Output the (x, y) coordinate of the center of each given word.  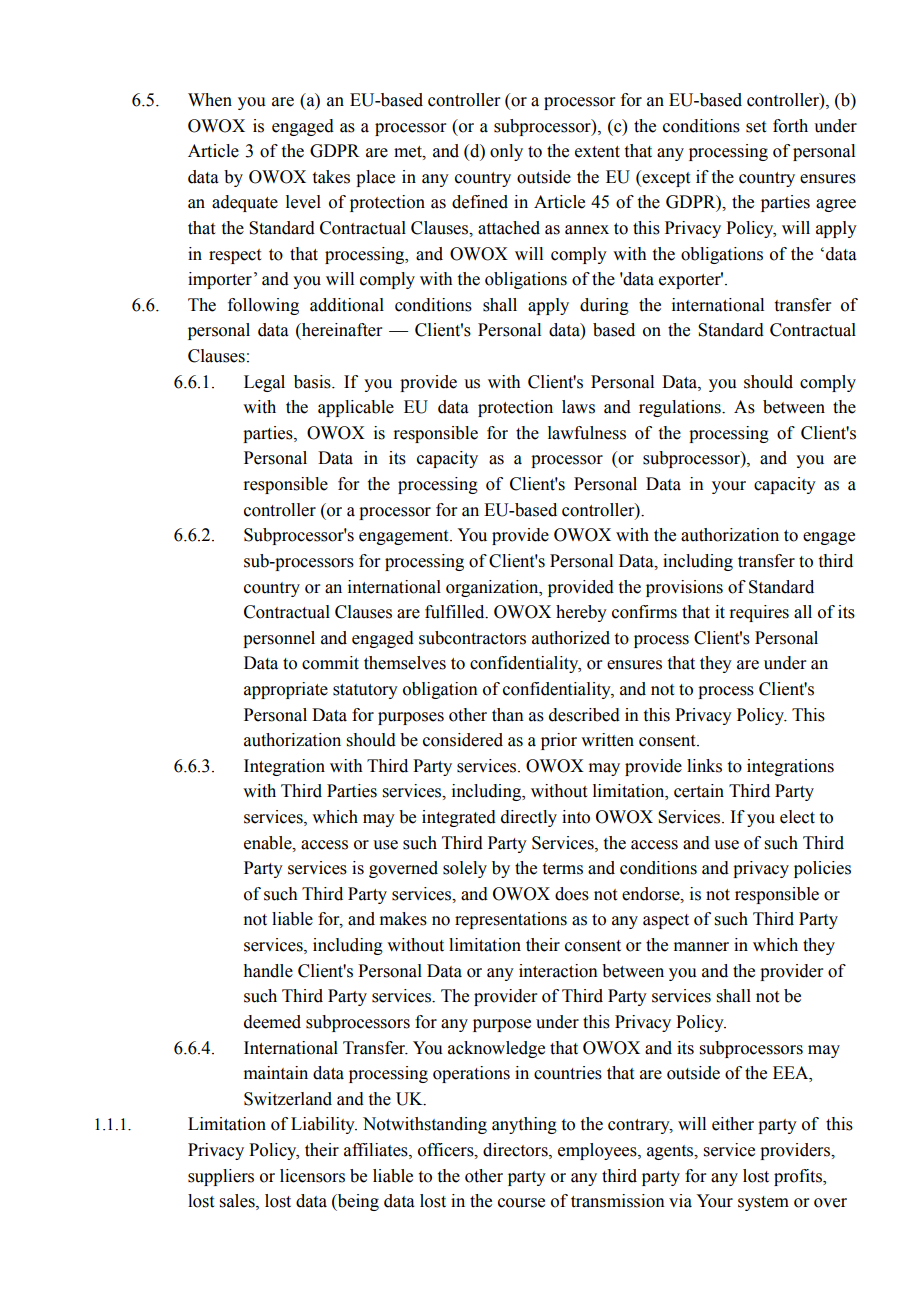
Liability (324, 1125)
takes (331, 177)
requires (759, 613)
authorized (571, 638)
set (756, 127)
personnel (279, 639)
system (763, 1203)
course (521, 1203)
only (506, 152)
